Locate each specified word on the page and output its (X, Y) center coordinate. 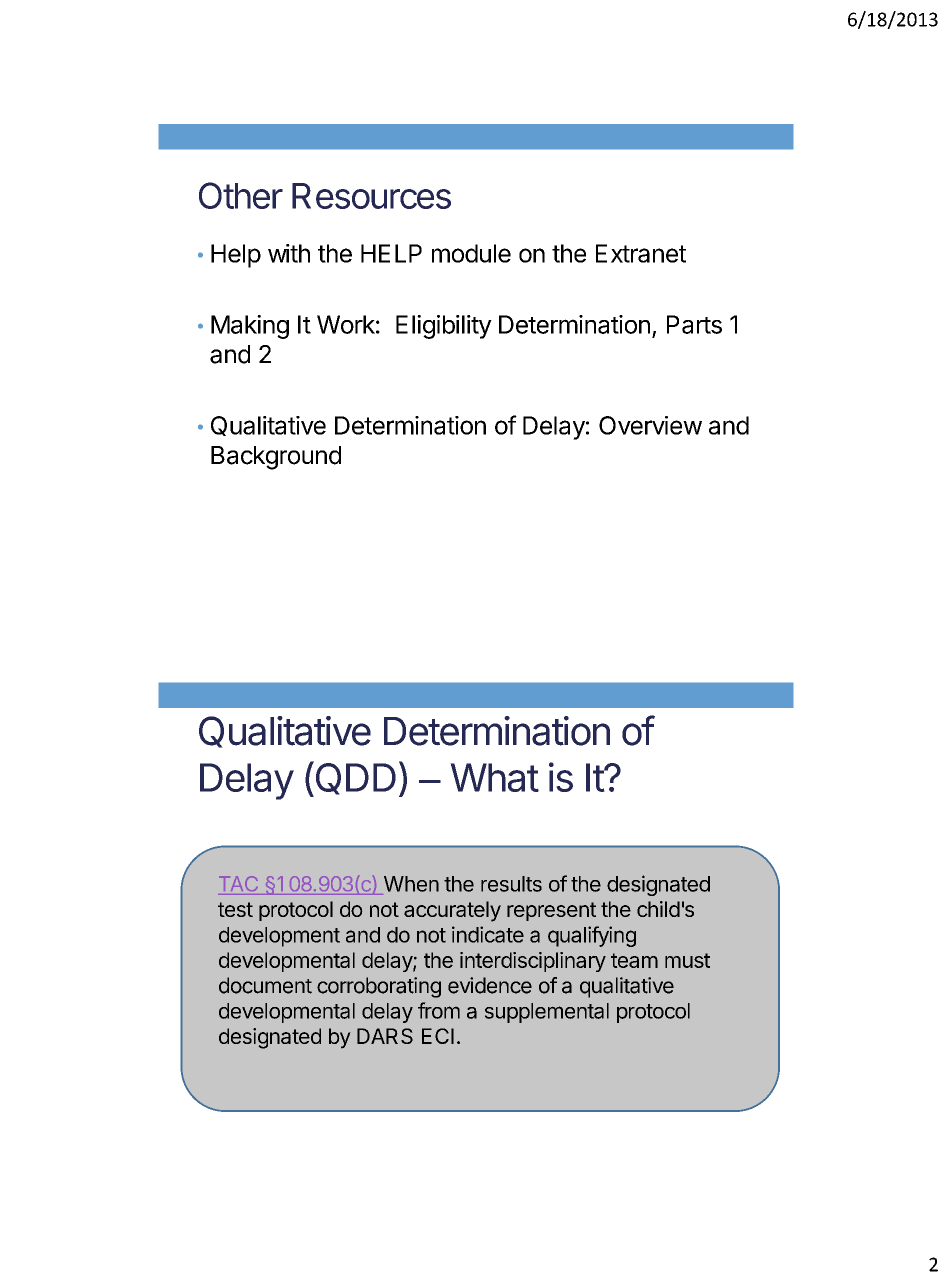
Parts (694, 324)
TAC (238, 883)
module (471, 253)
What (494, 777)
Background (276, 458)
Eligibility (444, 327)
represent (551, 911)
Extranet (641, 253)
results (511, 884)
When (411, 884)
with (289, 253)
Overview (650, 425)
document (265, 985)
